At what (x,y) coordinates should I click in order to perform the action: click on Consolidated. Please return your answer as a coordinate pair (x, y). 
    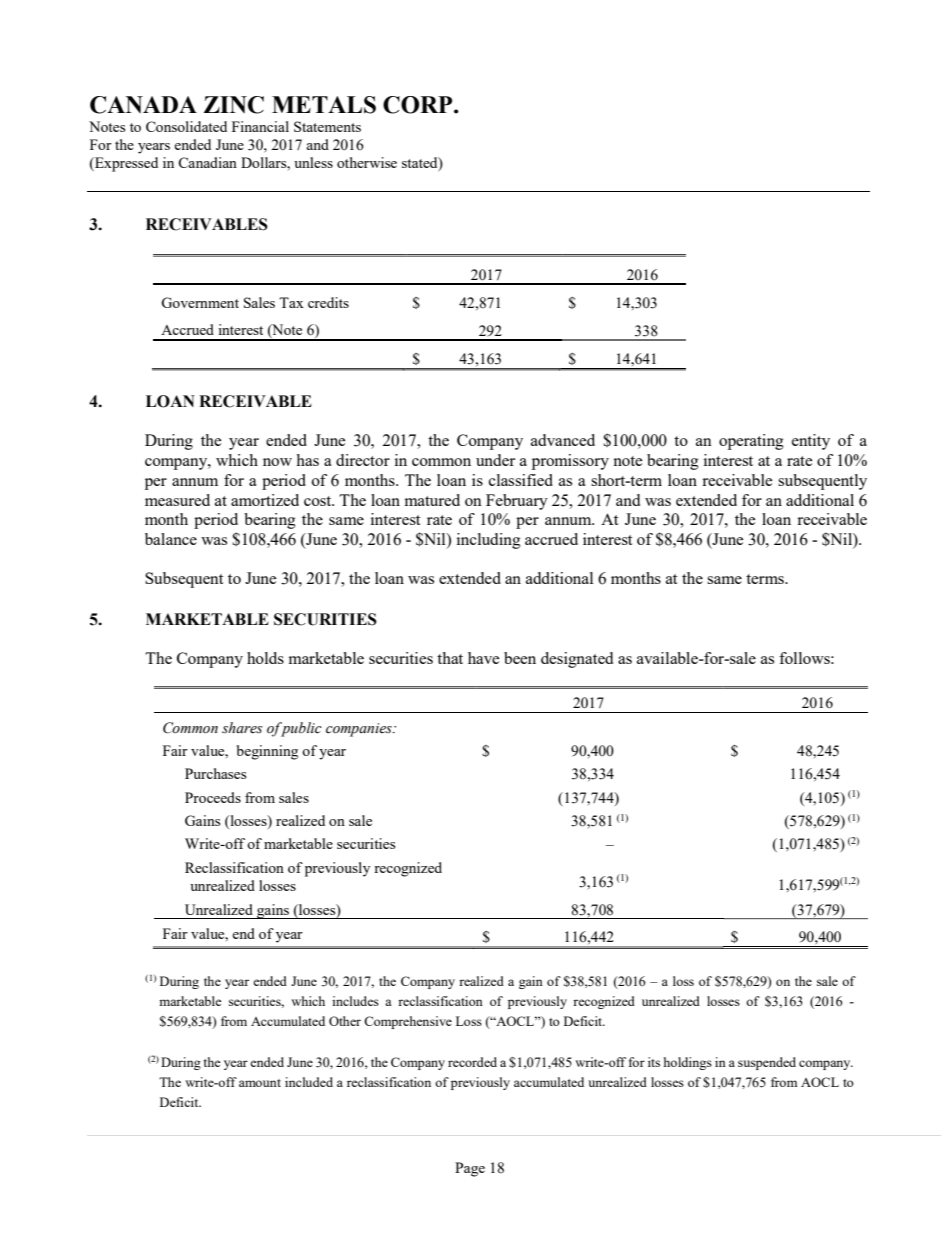
    Looking at the image, I should click on (186, 126).
